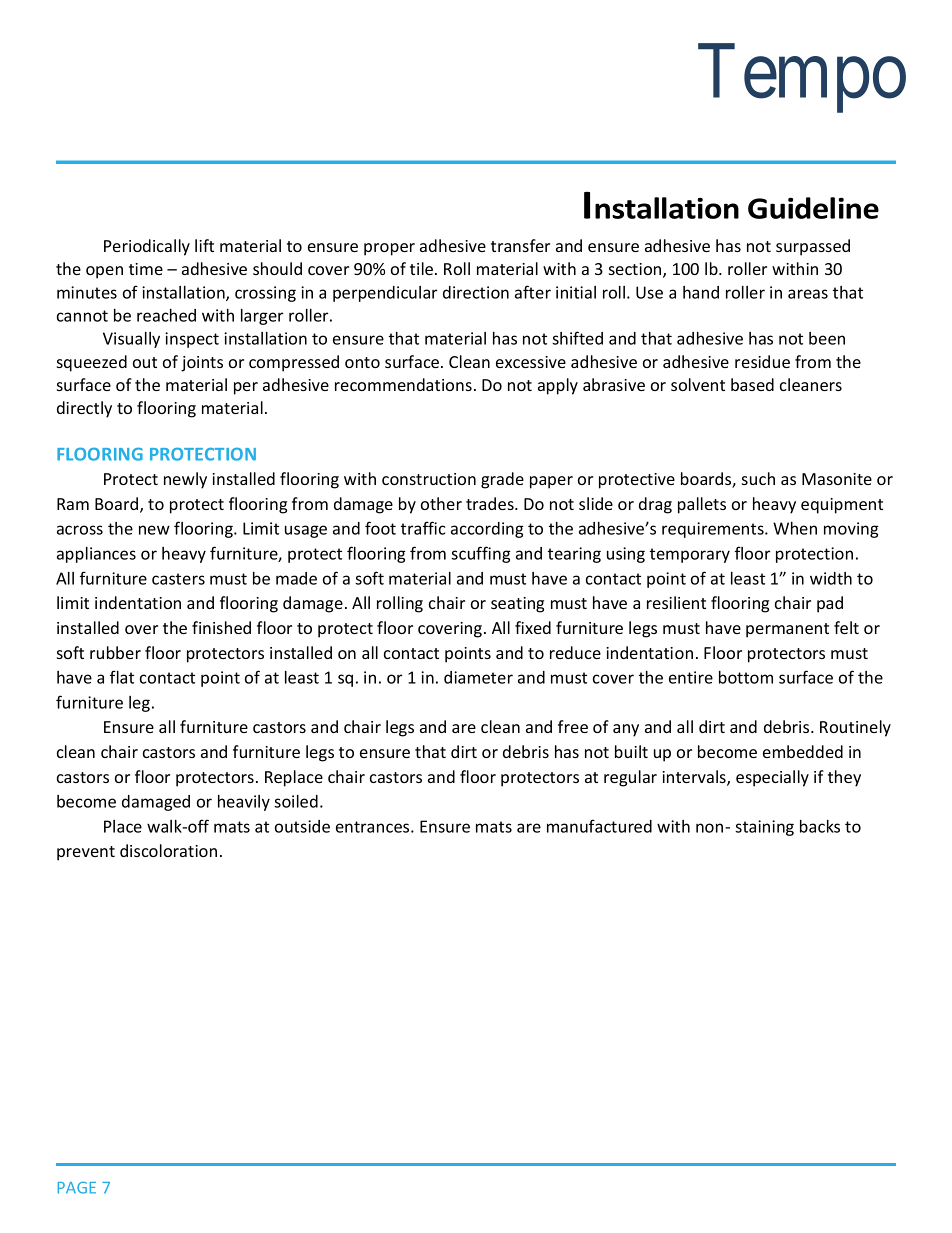  Describe the element at coordinates (746, 677) in the document. I see `bottom` at that location.
